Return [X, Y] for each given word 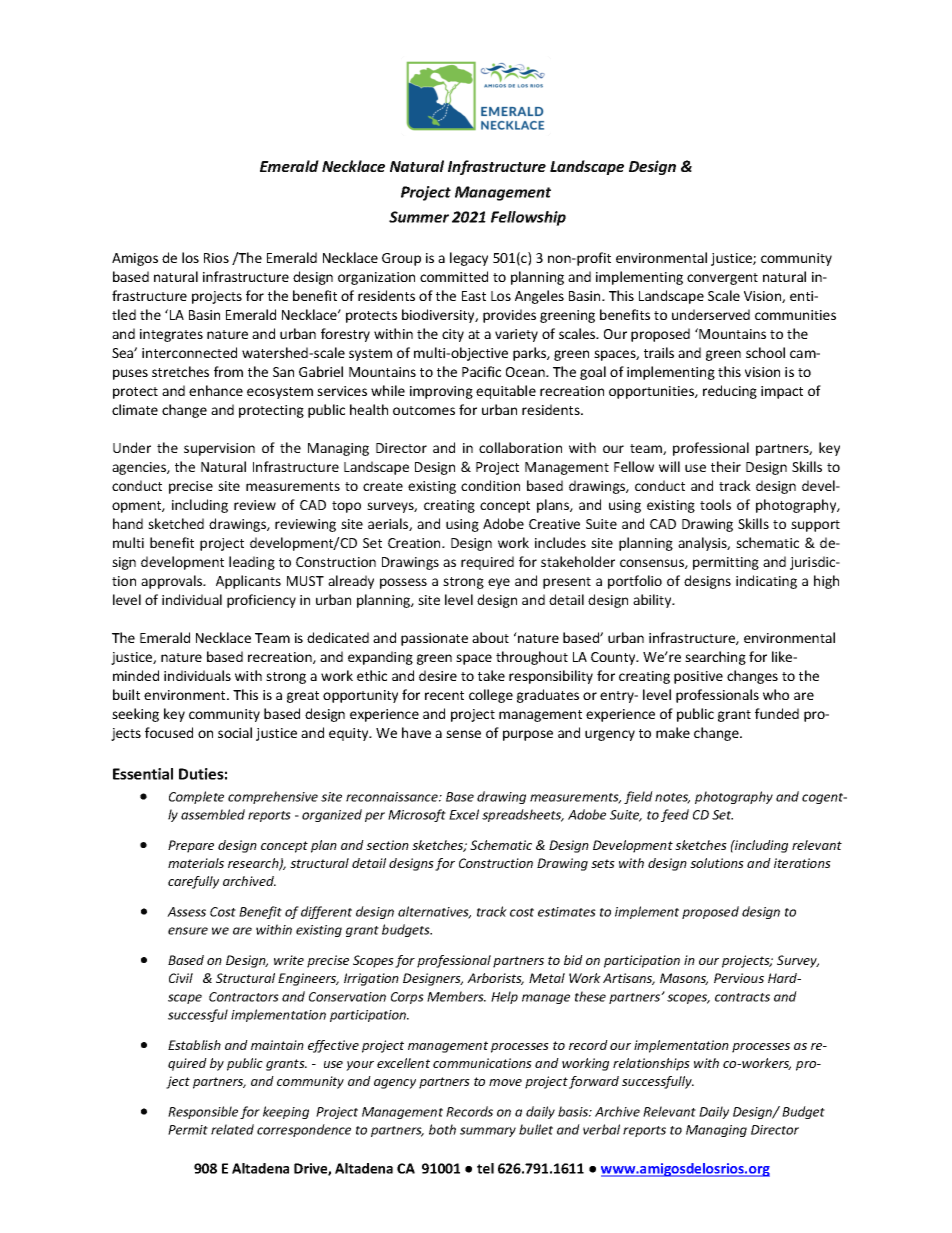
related [232, 1129]
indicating [766, 582]
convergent [722, 279]
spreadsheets [523, 815]
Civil [181, 978]
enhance [216, 390]
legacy [469, 259]
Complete [196, 797]
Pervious [739, 978]
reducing [730, 392]
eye [499, 583]
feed [675, 815]
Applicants [248, 582]
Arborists [495, 979]
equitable [506, 392]
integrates [171, 335]
